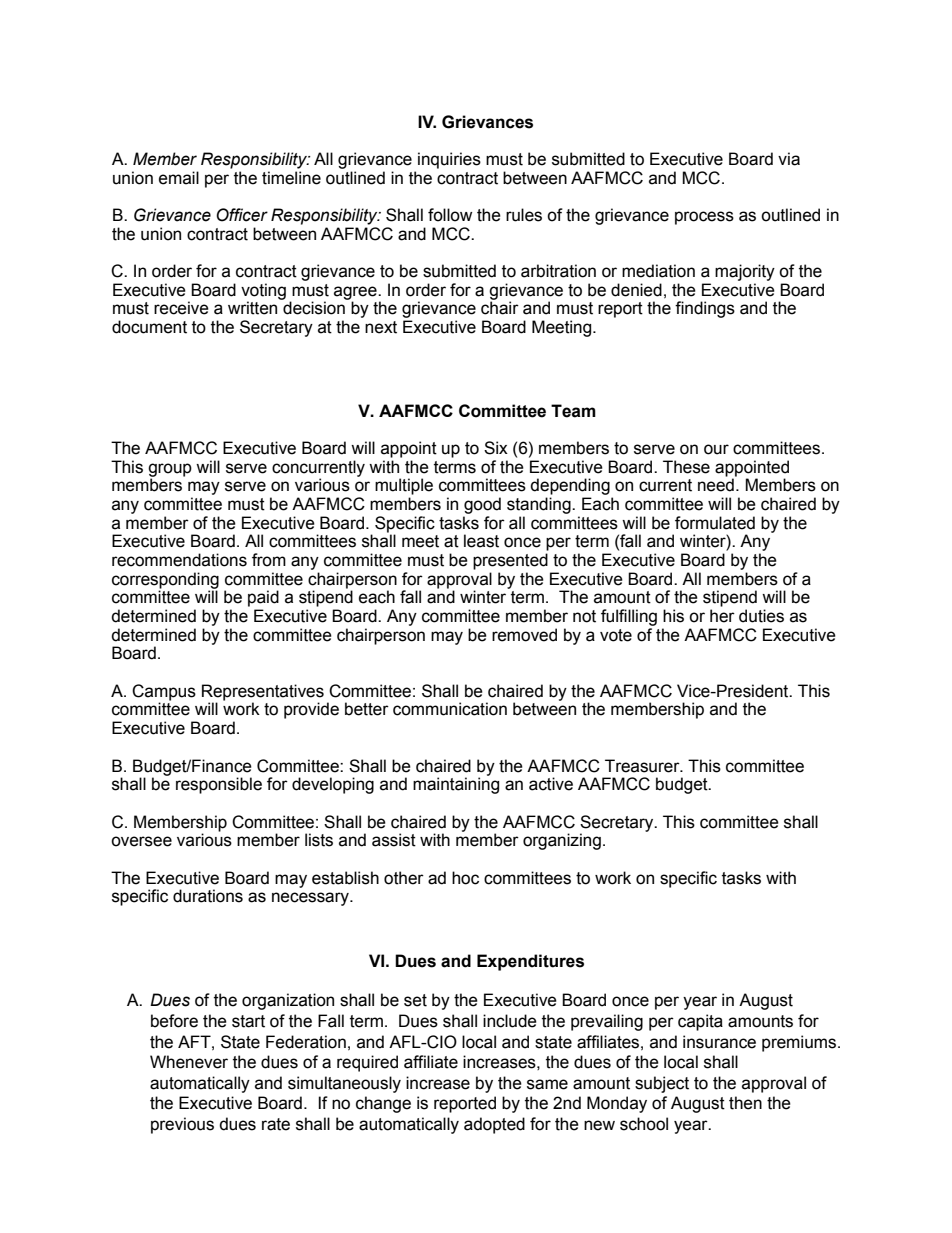  I want to click on paid, so click(263, 598).
